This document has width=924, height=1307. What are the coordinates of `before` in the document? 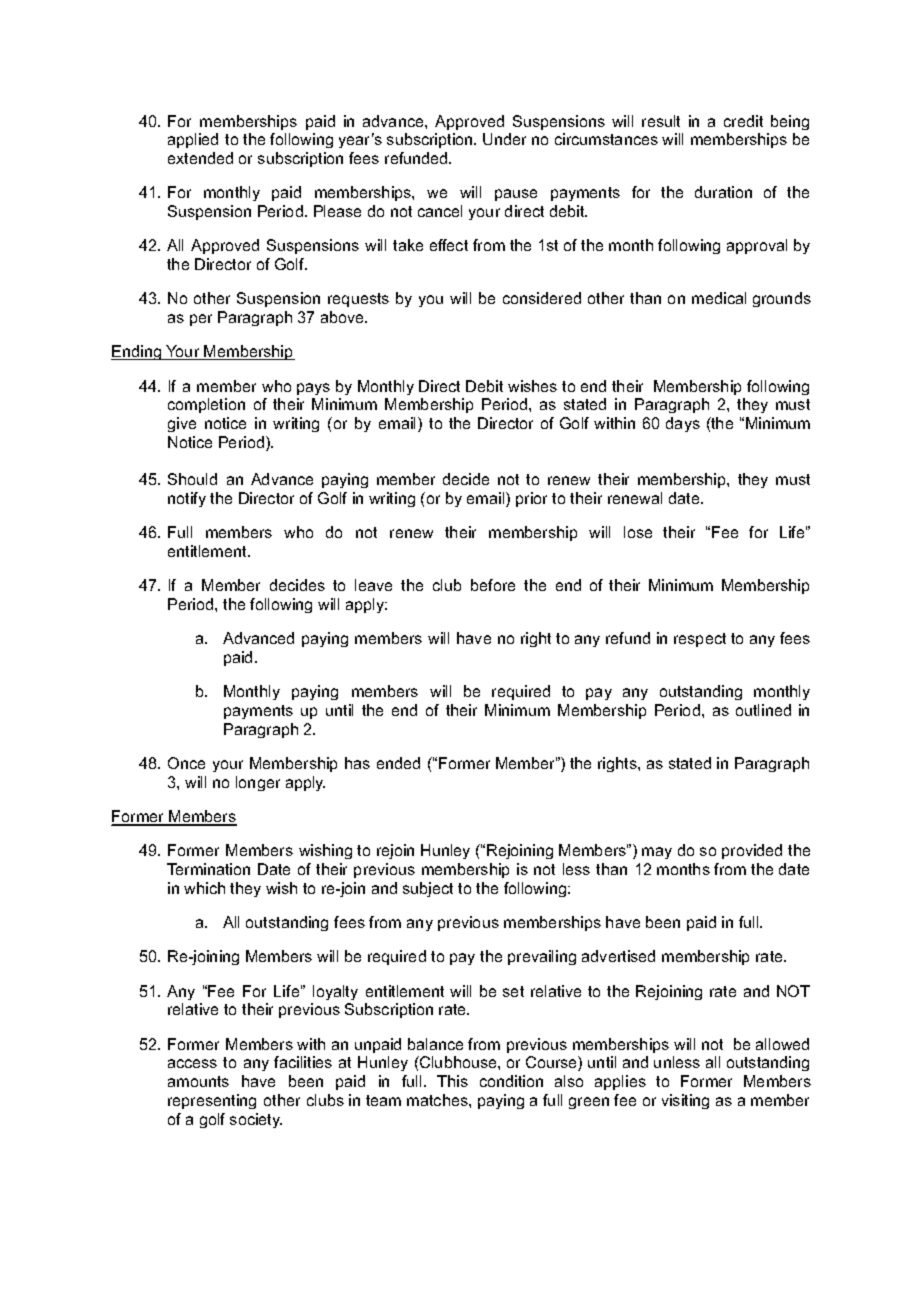 It's located at (493, 585).
